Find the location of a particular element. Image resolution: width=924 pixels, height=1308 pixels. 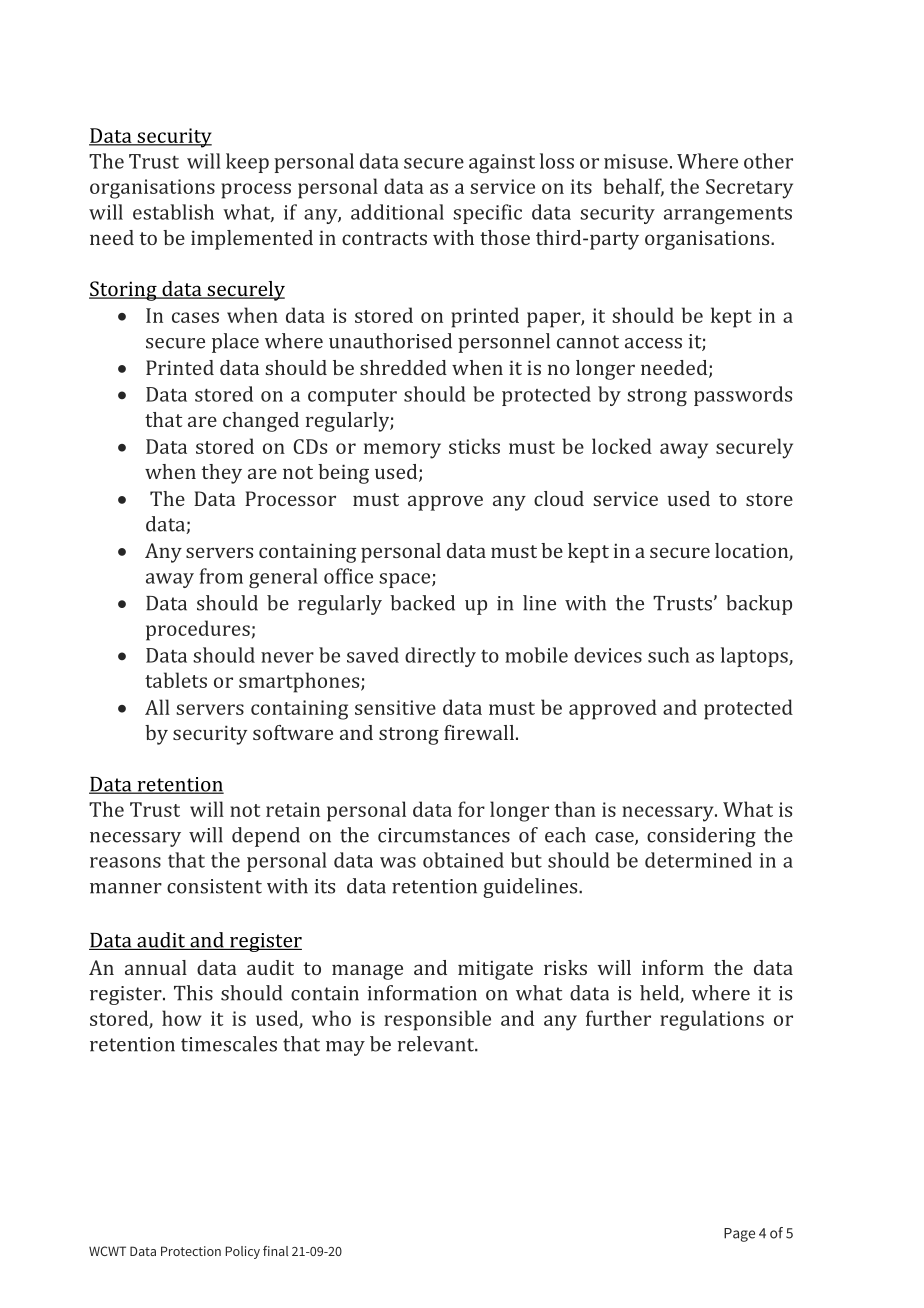

determined is located at coordinates (698, 860).
